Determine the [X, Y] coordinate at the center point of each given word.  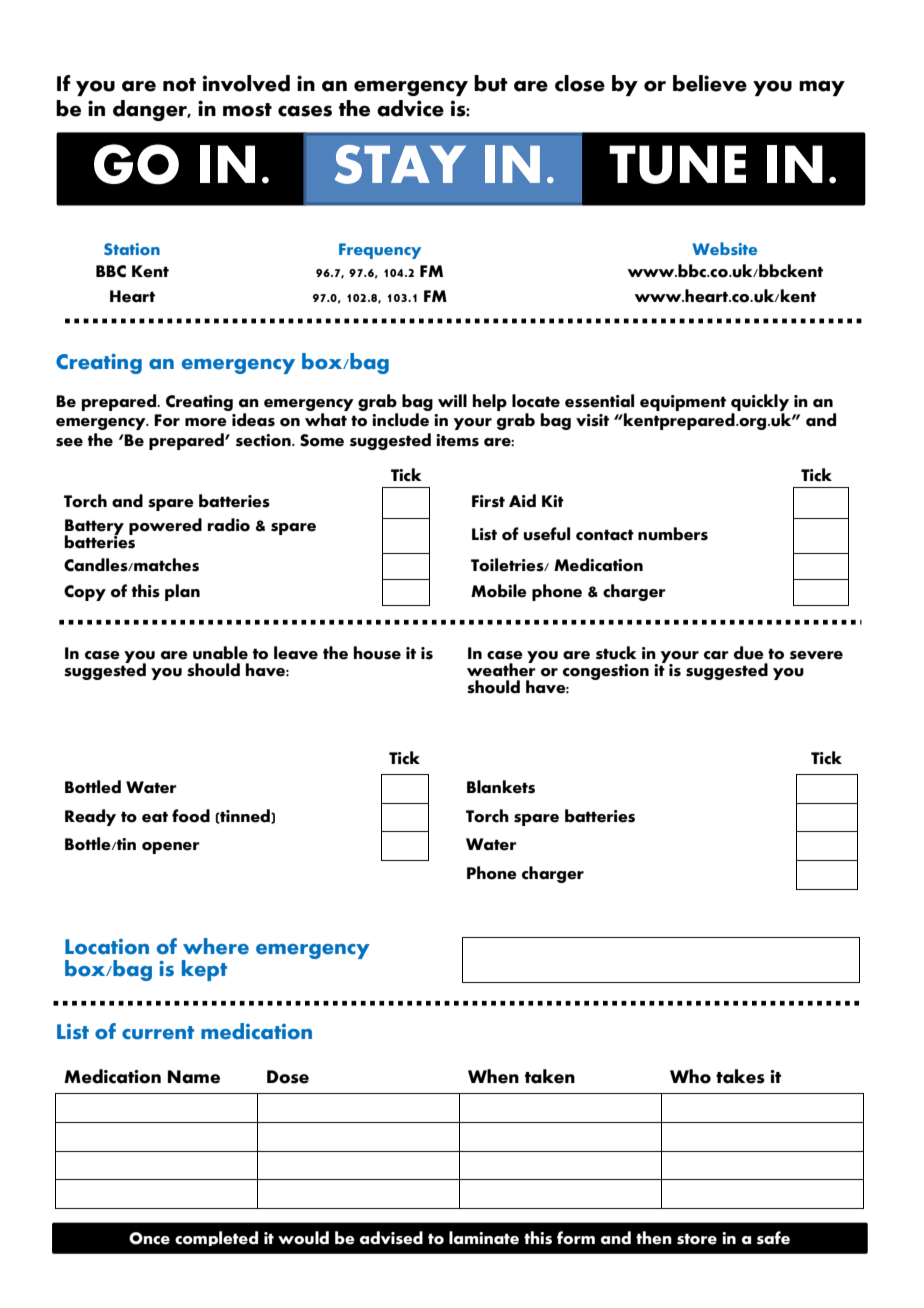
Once [149, 1238]
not [179, 85]
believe [710, 83]
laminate [484, 1238]
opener [171, 848]
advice [410, 108]
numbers [673, 534]
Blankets [501, 787]
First [488, 501]
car [716, 655]
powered [165, 526]
